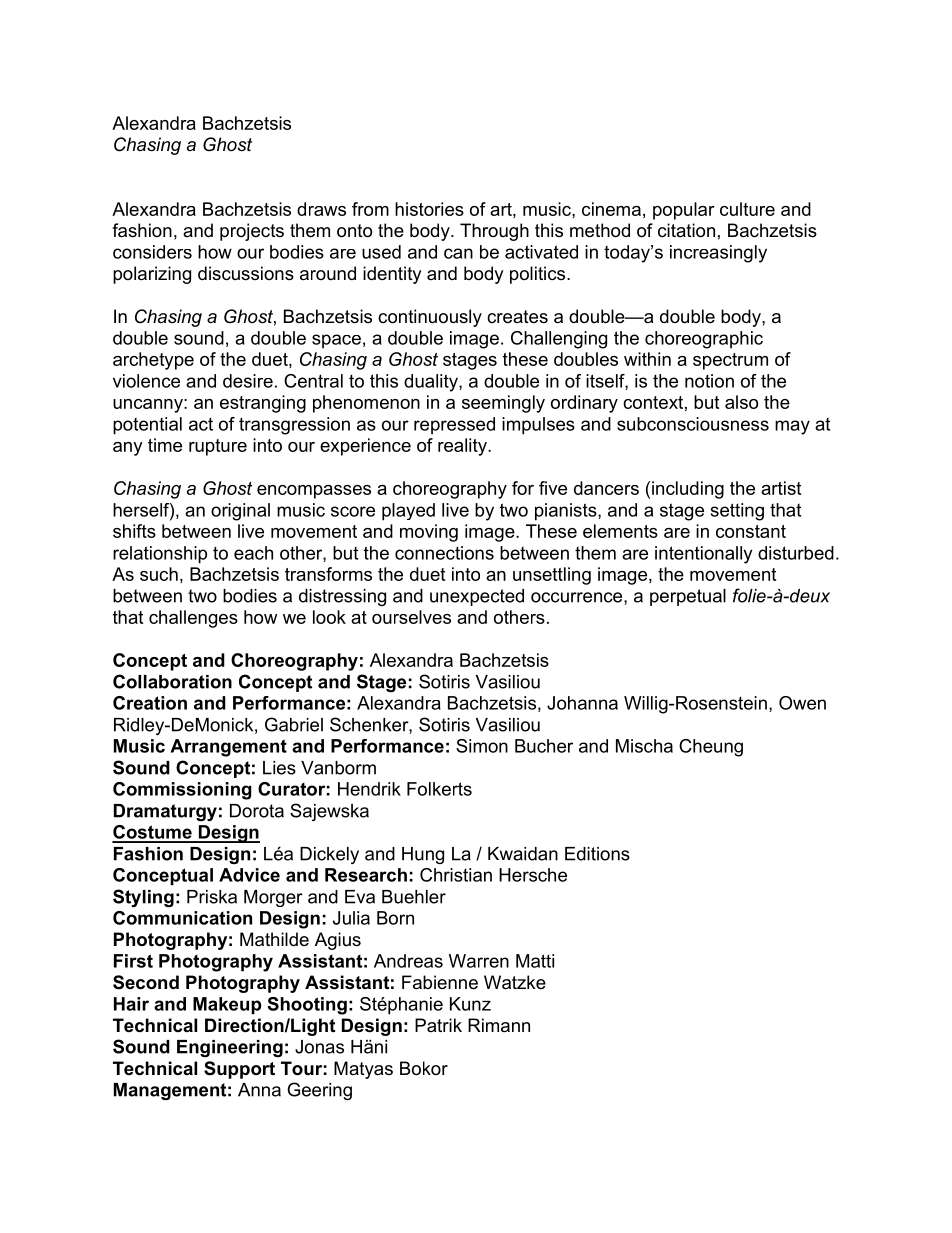  I want to click on Cheung, so click(711, 748).
